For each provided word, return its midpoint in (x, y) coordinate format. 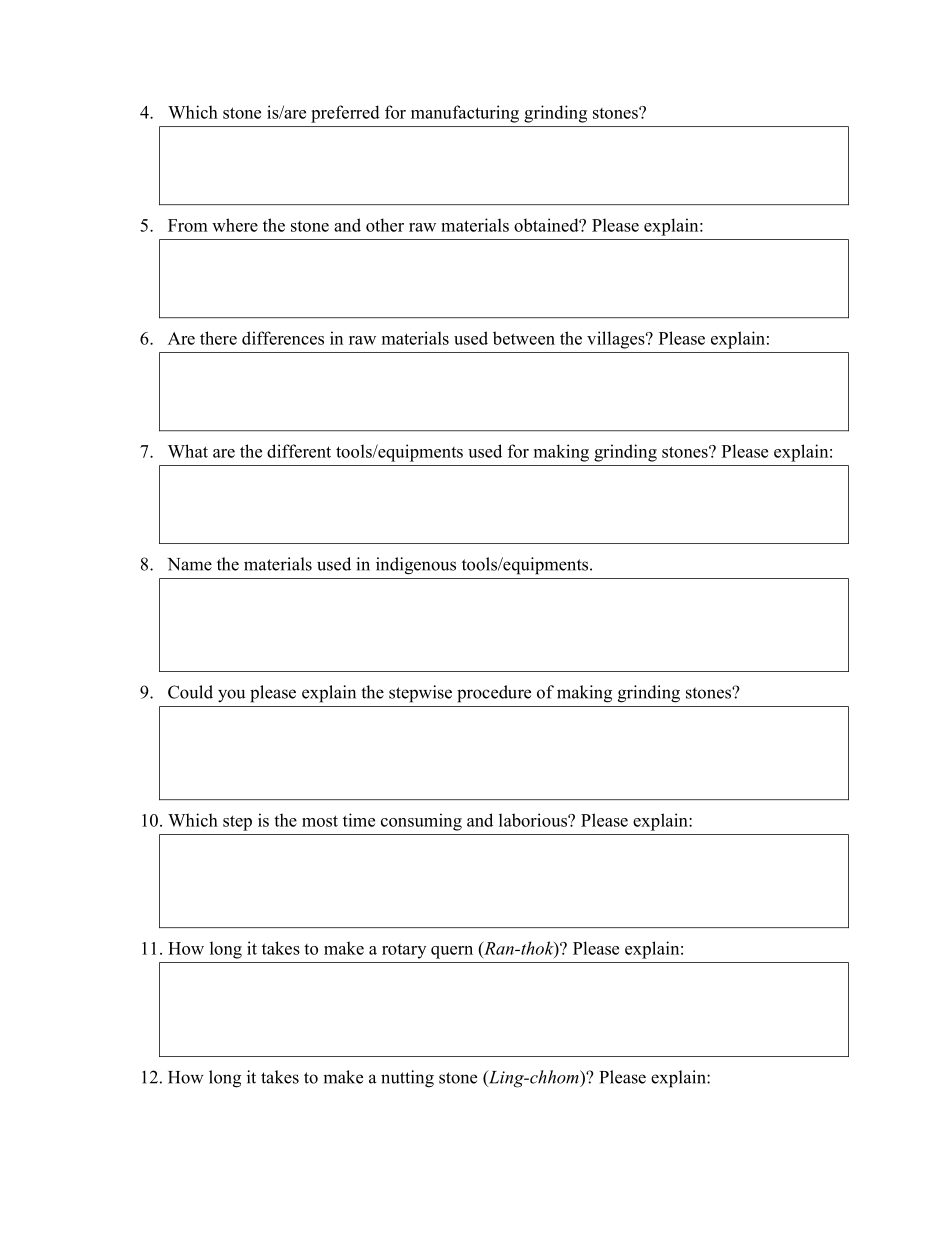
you (231, 696)
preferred (345, 114)
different (299, 451)
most (320, 821)
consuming (421, 822)
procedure (494, 694)
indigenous (416, 566)
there (218, 338)
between (524, 338)
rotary (404, 951)
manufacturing (465, 114)
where (235, 225)
